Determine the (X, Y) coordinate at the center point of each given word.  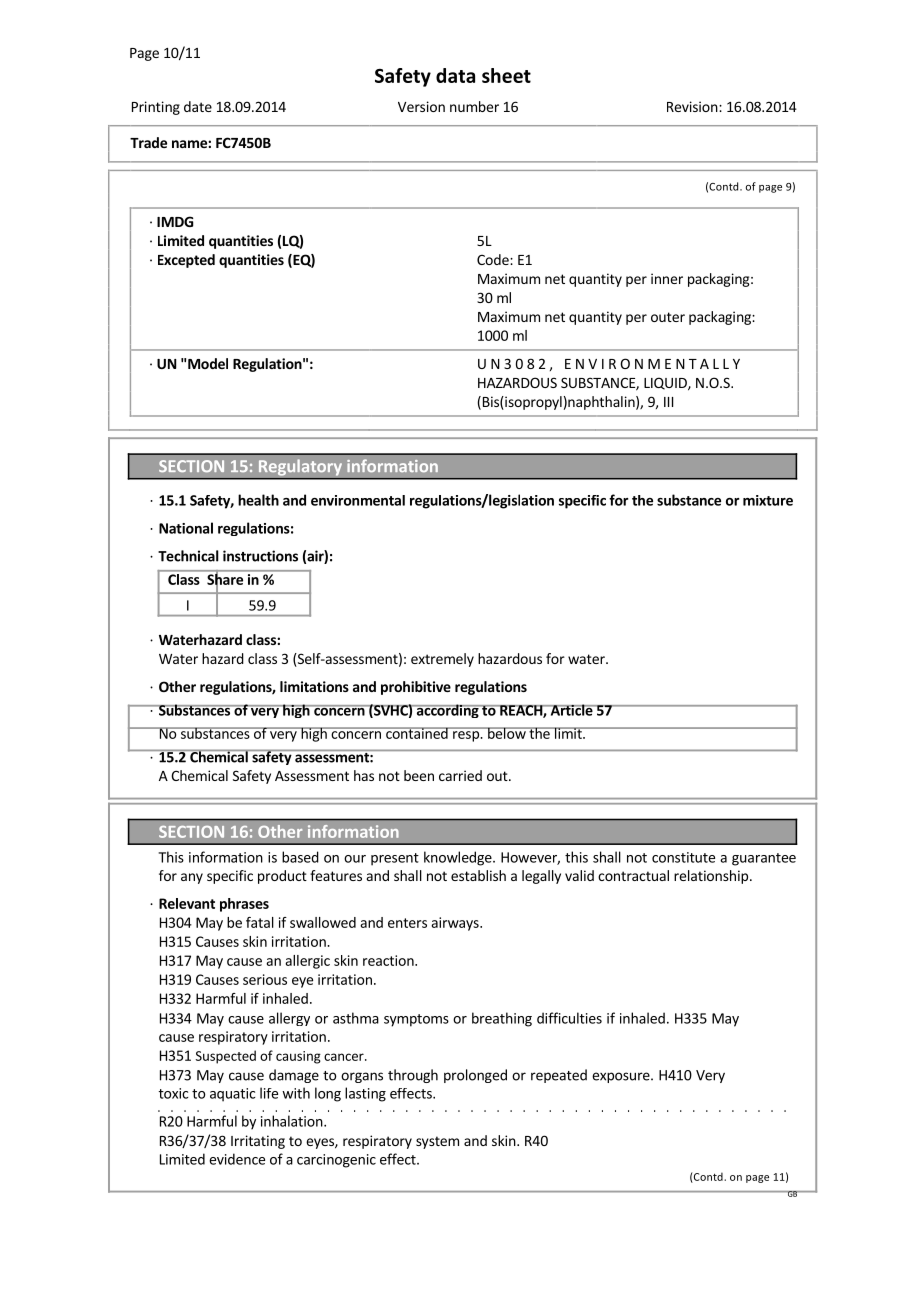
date (198, 106)
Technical (188, 556)
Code (494, 259)
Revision (693, 106)
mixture (768, 500)
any (192, 878)
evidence (237, 1159)
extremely (442, 660)
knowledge (459, 858)
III (668, 402)
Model (208, 363)
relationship (711, 877)
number (474, 106)
